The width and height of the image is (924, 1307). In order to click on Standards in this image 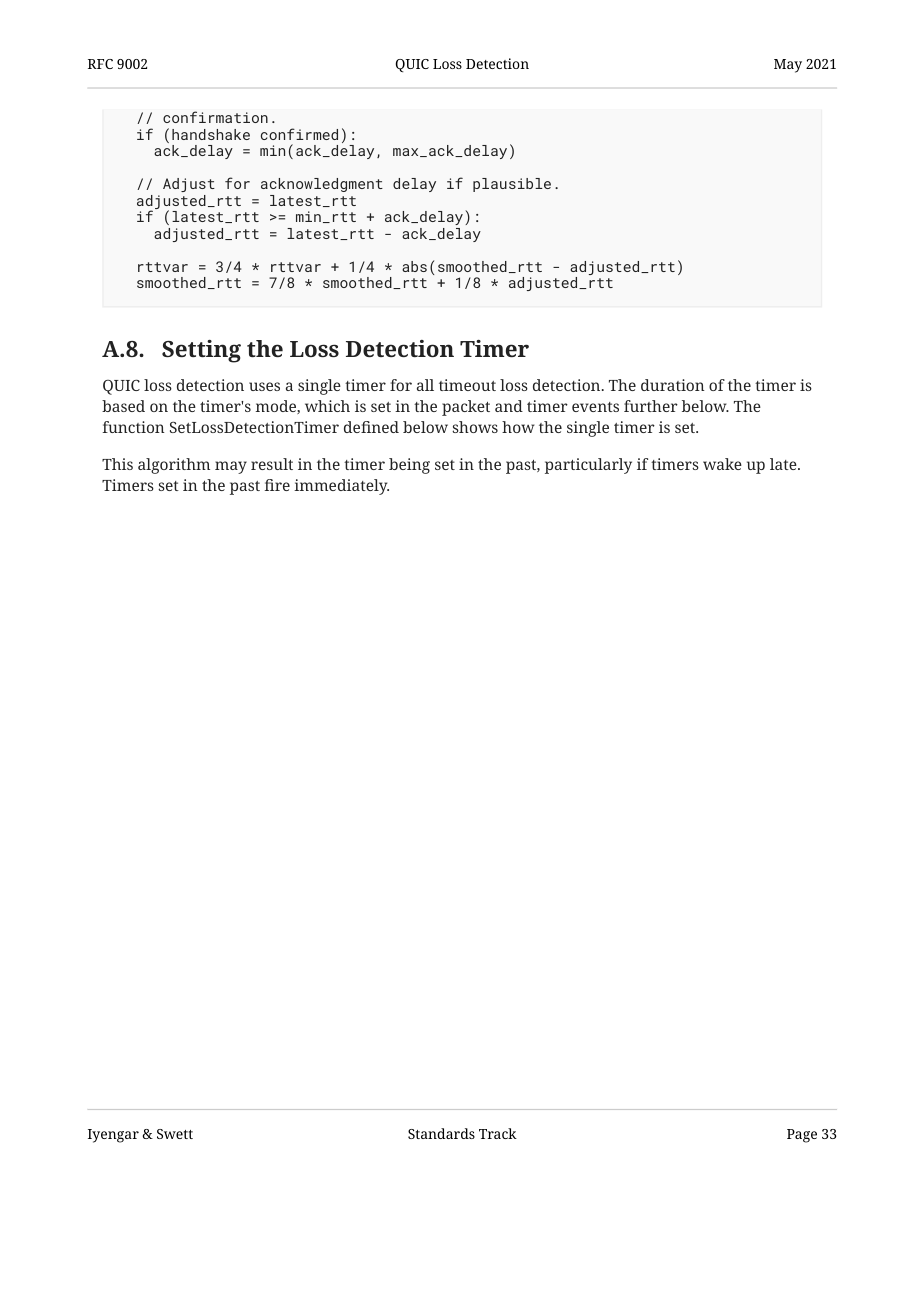, I will do `click(441, 1133)`.
